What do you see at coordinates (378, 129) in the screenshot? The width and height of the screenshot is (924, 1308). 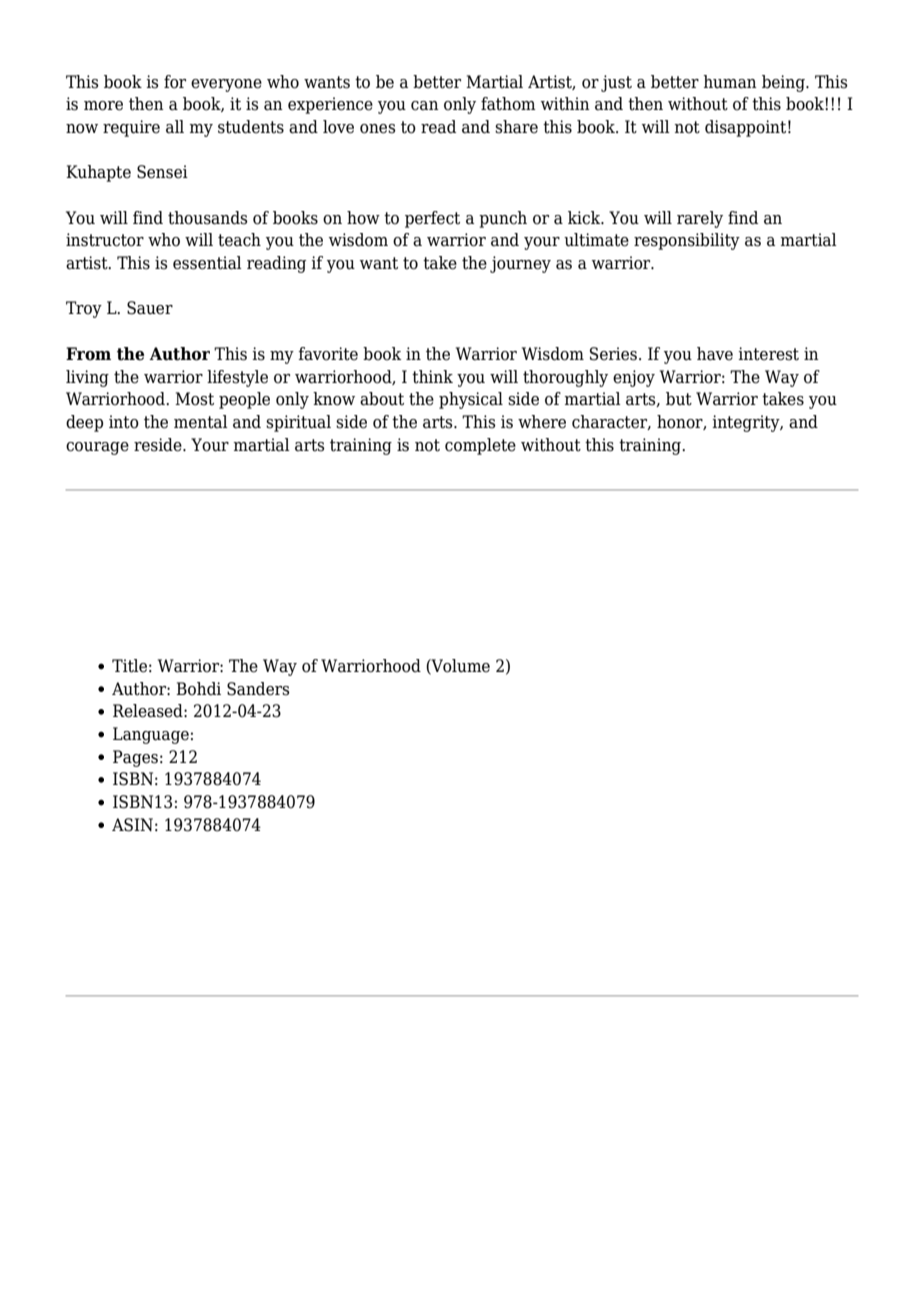 I see `ones` at bounding box center [378, 129].
